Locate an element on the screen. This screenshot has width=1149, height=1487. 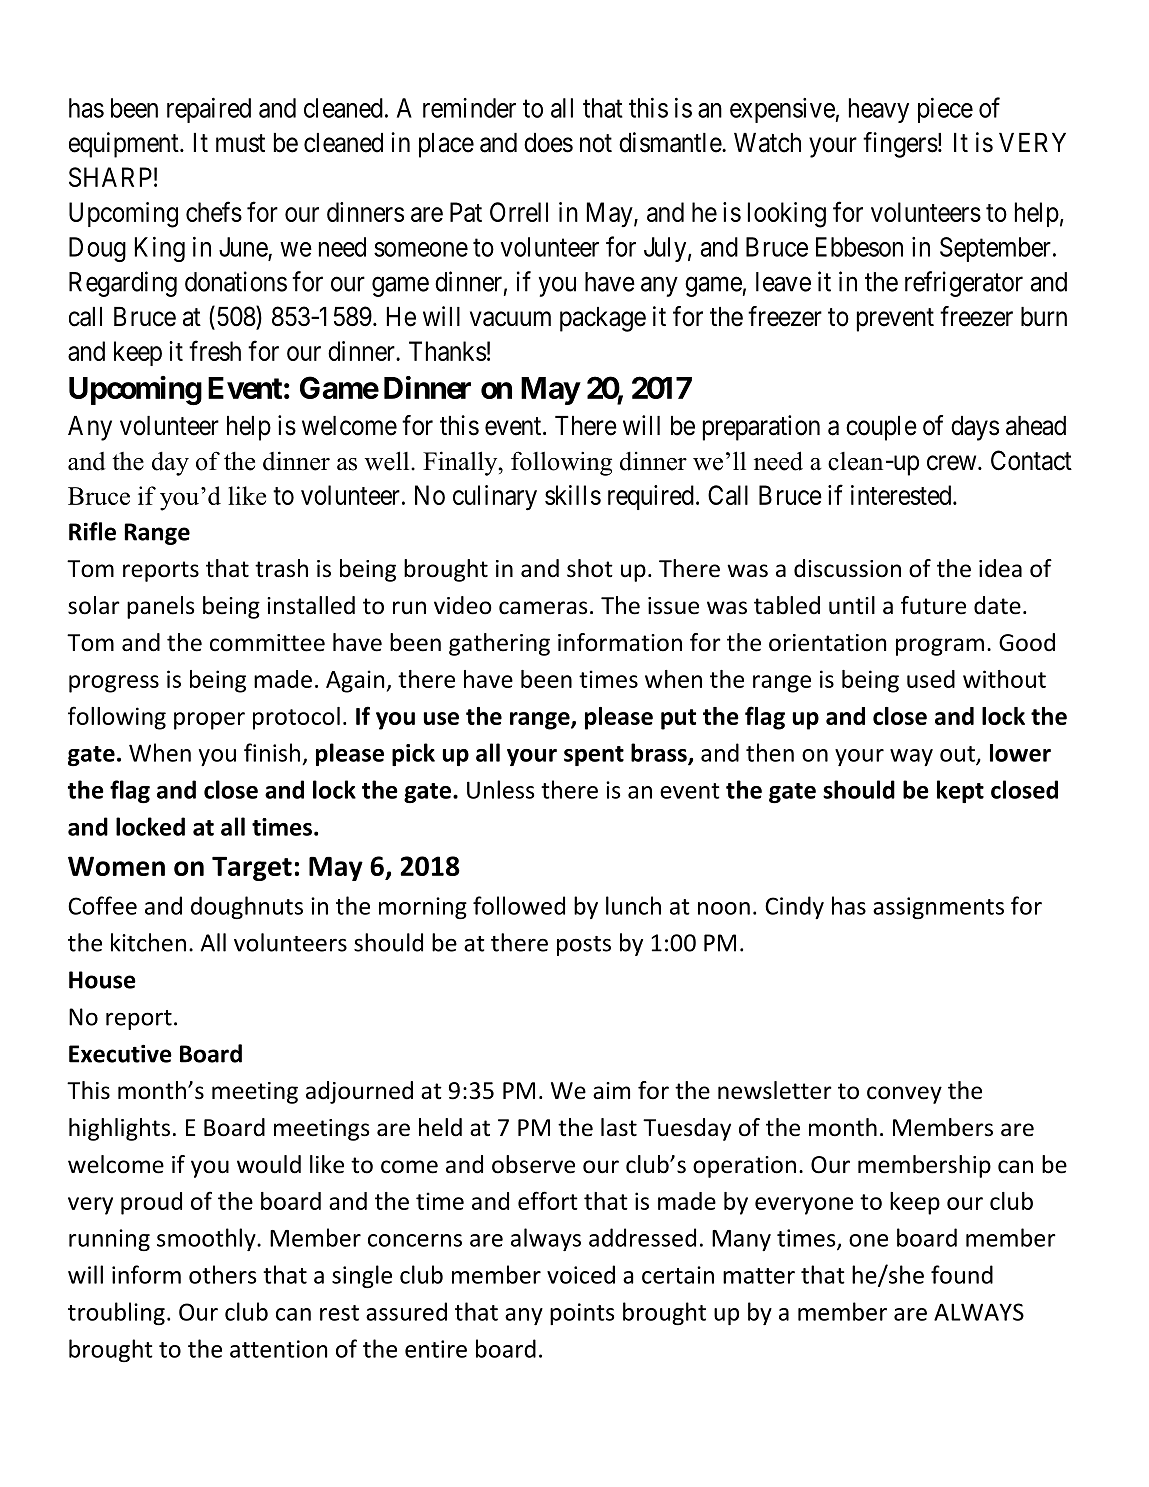
trash is located at coordinates (281, 568).
